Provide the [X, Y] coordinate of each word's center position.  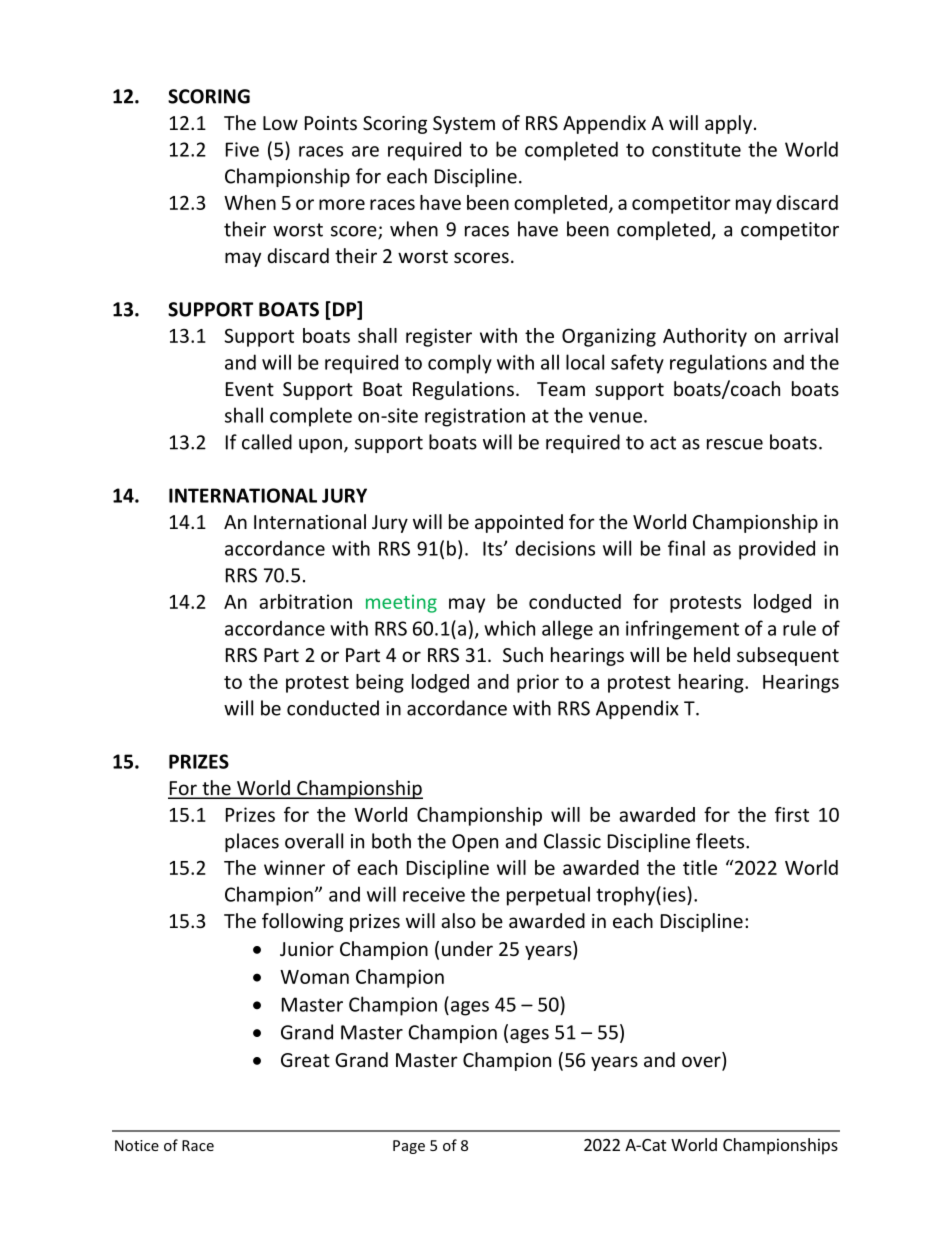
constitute [696, 149]
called [267, 442]
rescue [735, 444]
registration [475, 417]
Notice [137, 1145]
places [252, 842]
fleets [721, 841]
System [464, 125]
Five [242, 149]
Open [475, 843]
